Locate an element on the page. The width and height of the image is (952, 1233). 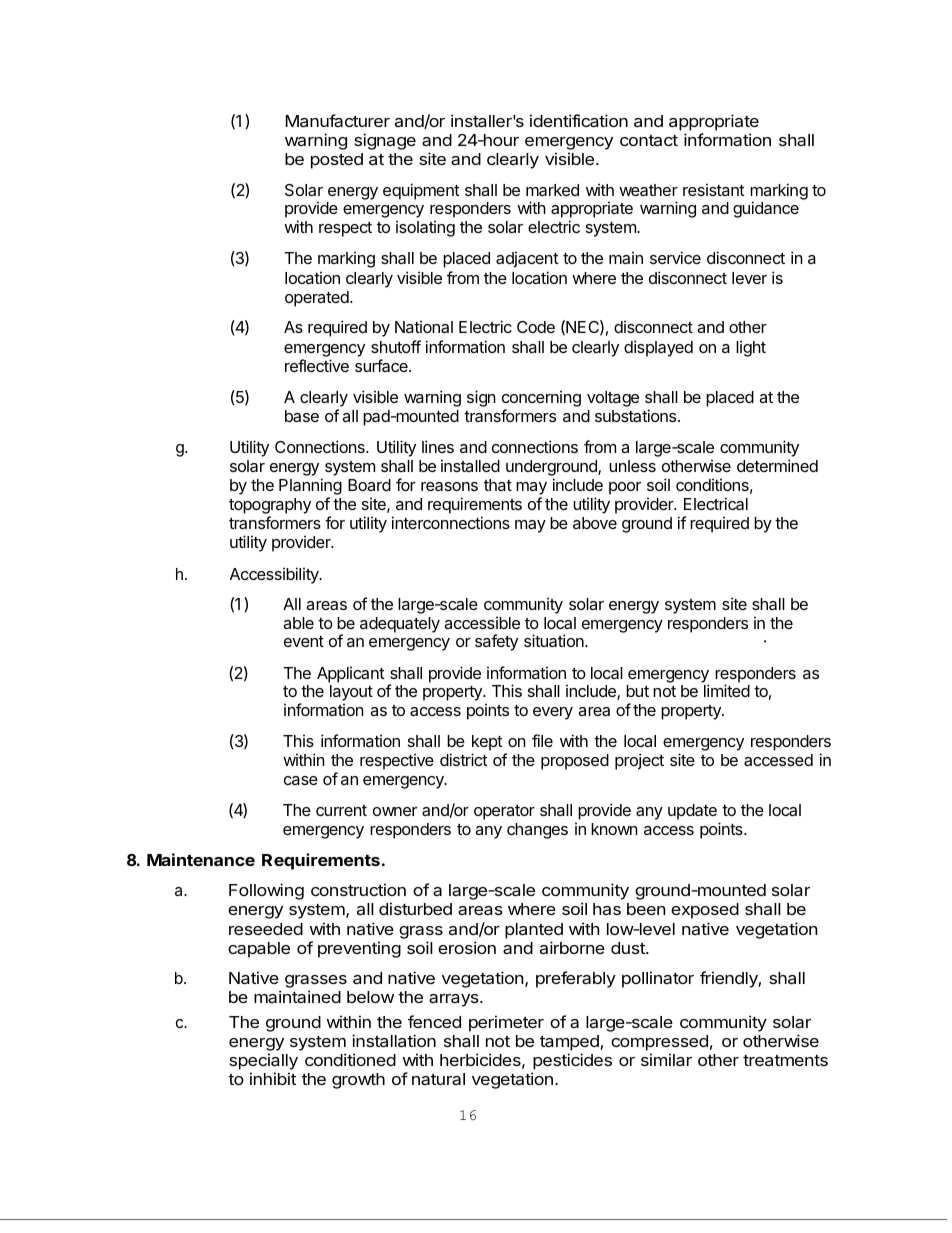
file is located at coordinates (542, 740).
